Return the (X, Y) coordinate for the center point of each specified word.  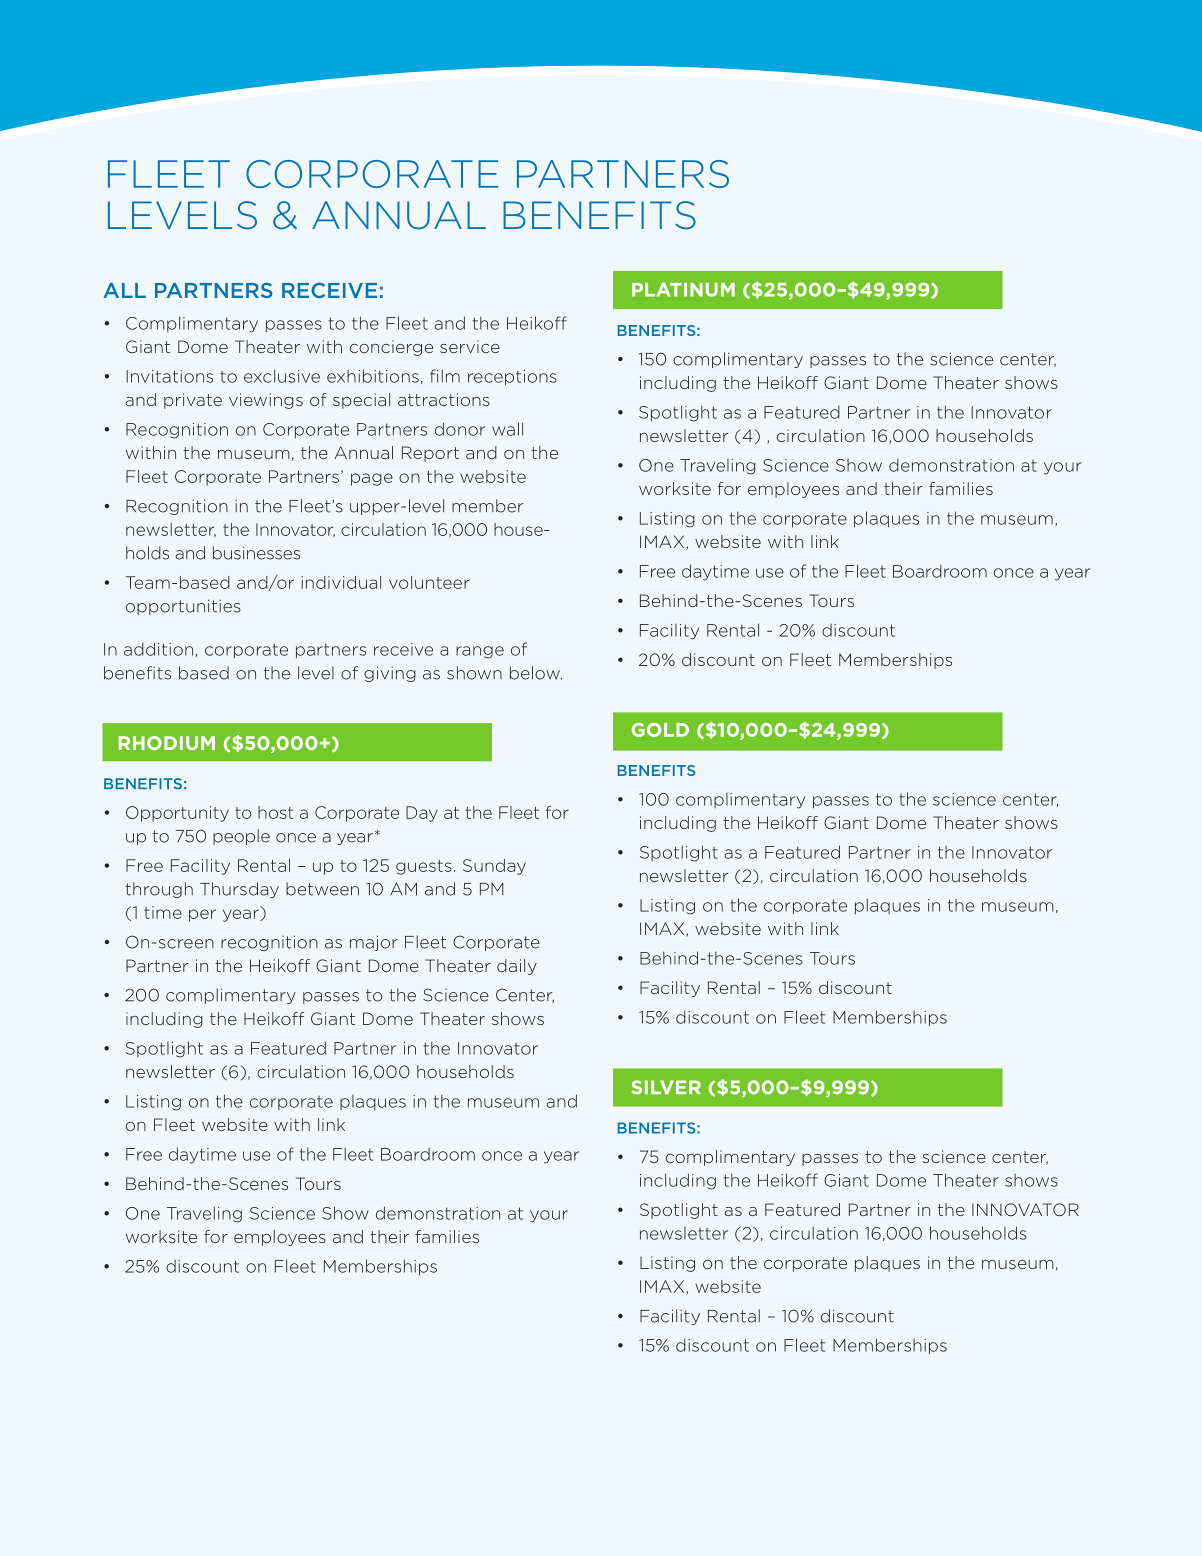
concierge (391, 348)
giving (390, 674)
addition (158, 649)
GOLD (660, 730)
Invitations (169, 376)
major (374, 943)
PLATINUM (683, 290)
